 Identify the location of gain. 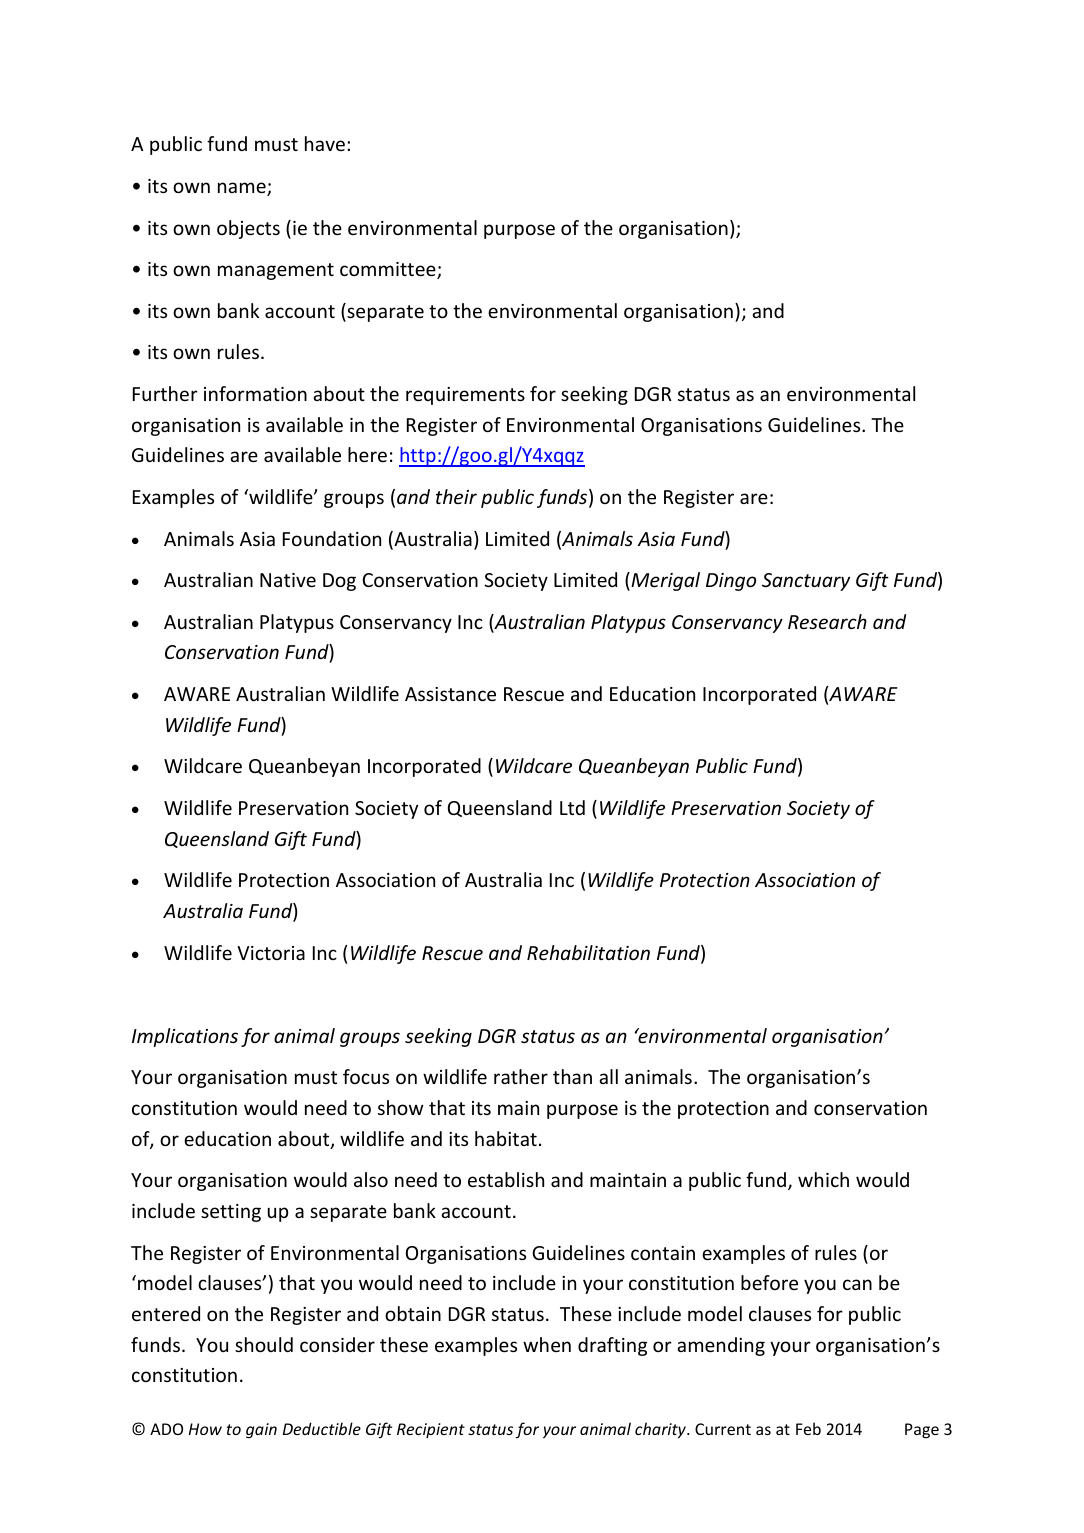
(261, 1431).
